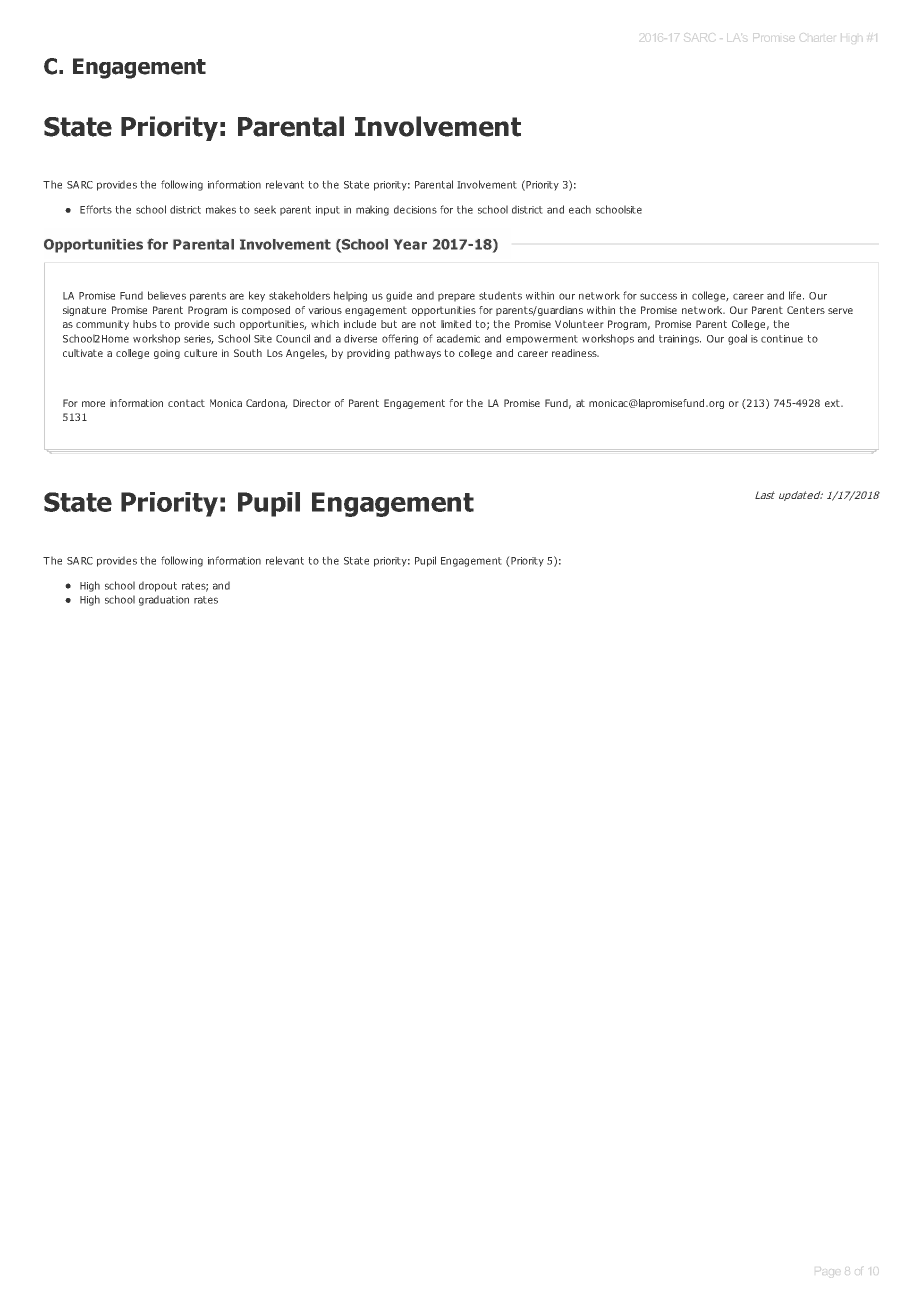 The image size is (924, 1308). I want to click on makes, so click(221, 209).
